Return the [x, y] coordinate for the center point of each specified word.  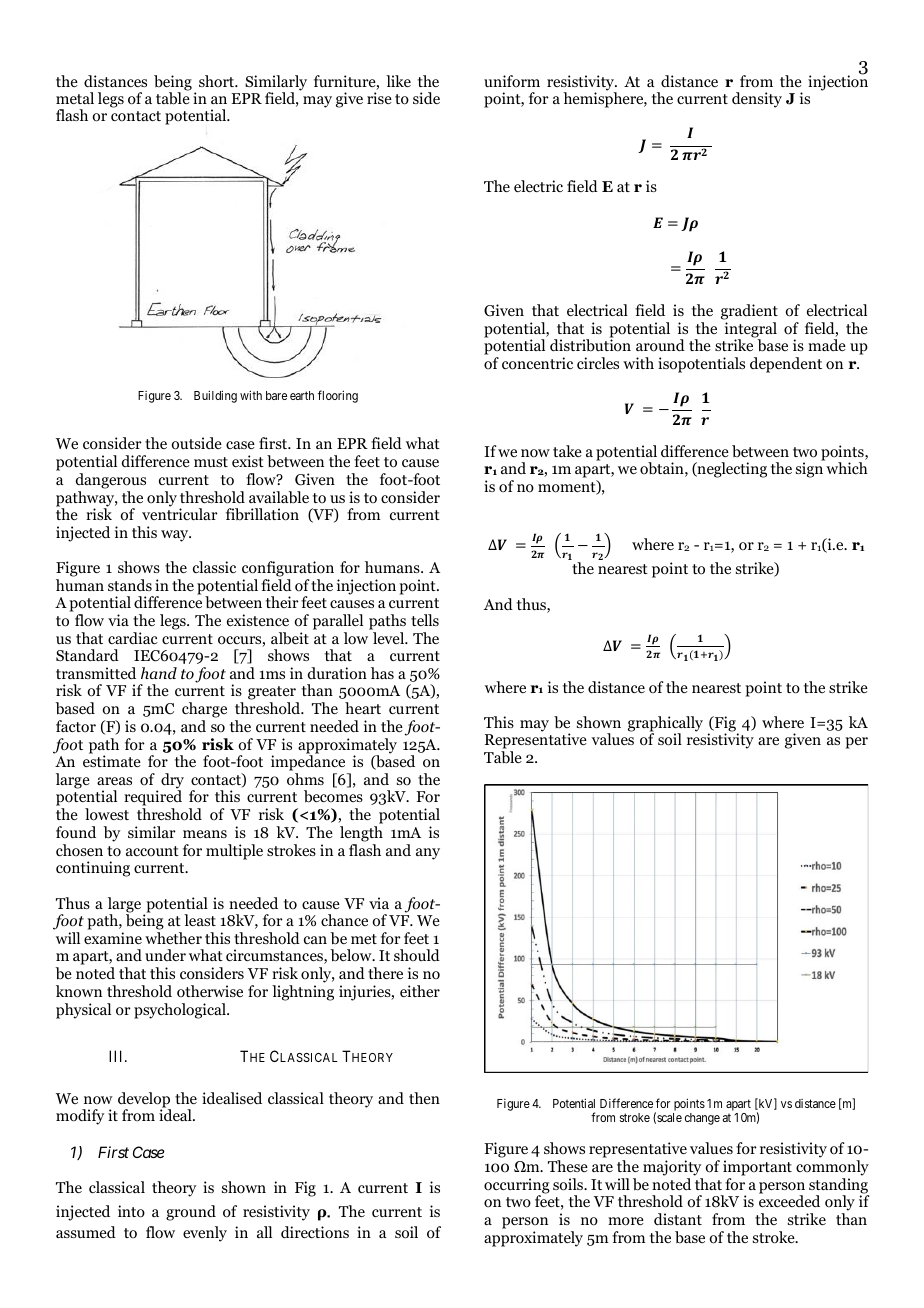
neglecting [731, 470]
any [428, 854]
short [217, 81]
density [757, 100]
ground [191, 1213]
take [567, 451]
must [211, 462]
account [152, 851]
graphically [665, 725]
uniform [512, 81]
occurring [517, 1187]
